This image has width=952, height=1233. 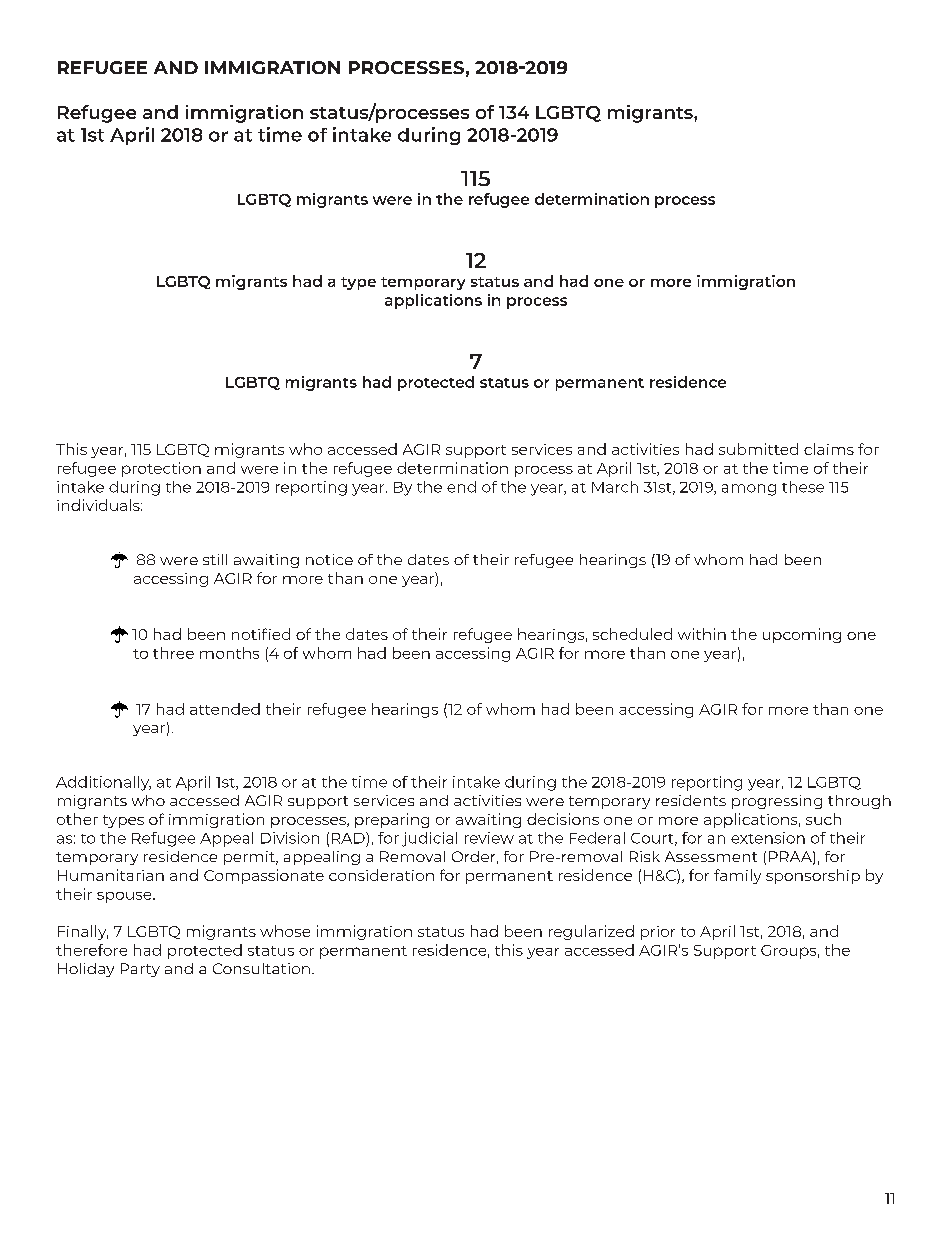 What do you see at coordinates (77, 819) in the image?
I see `other` at bounding box center [77, 819].
